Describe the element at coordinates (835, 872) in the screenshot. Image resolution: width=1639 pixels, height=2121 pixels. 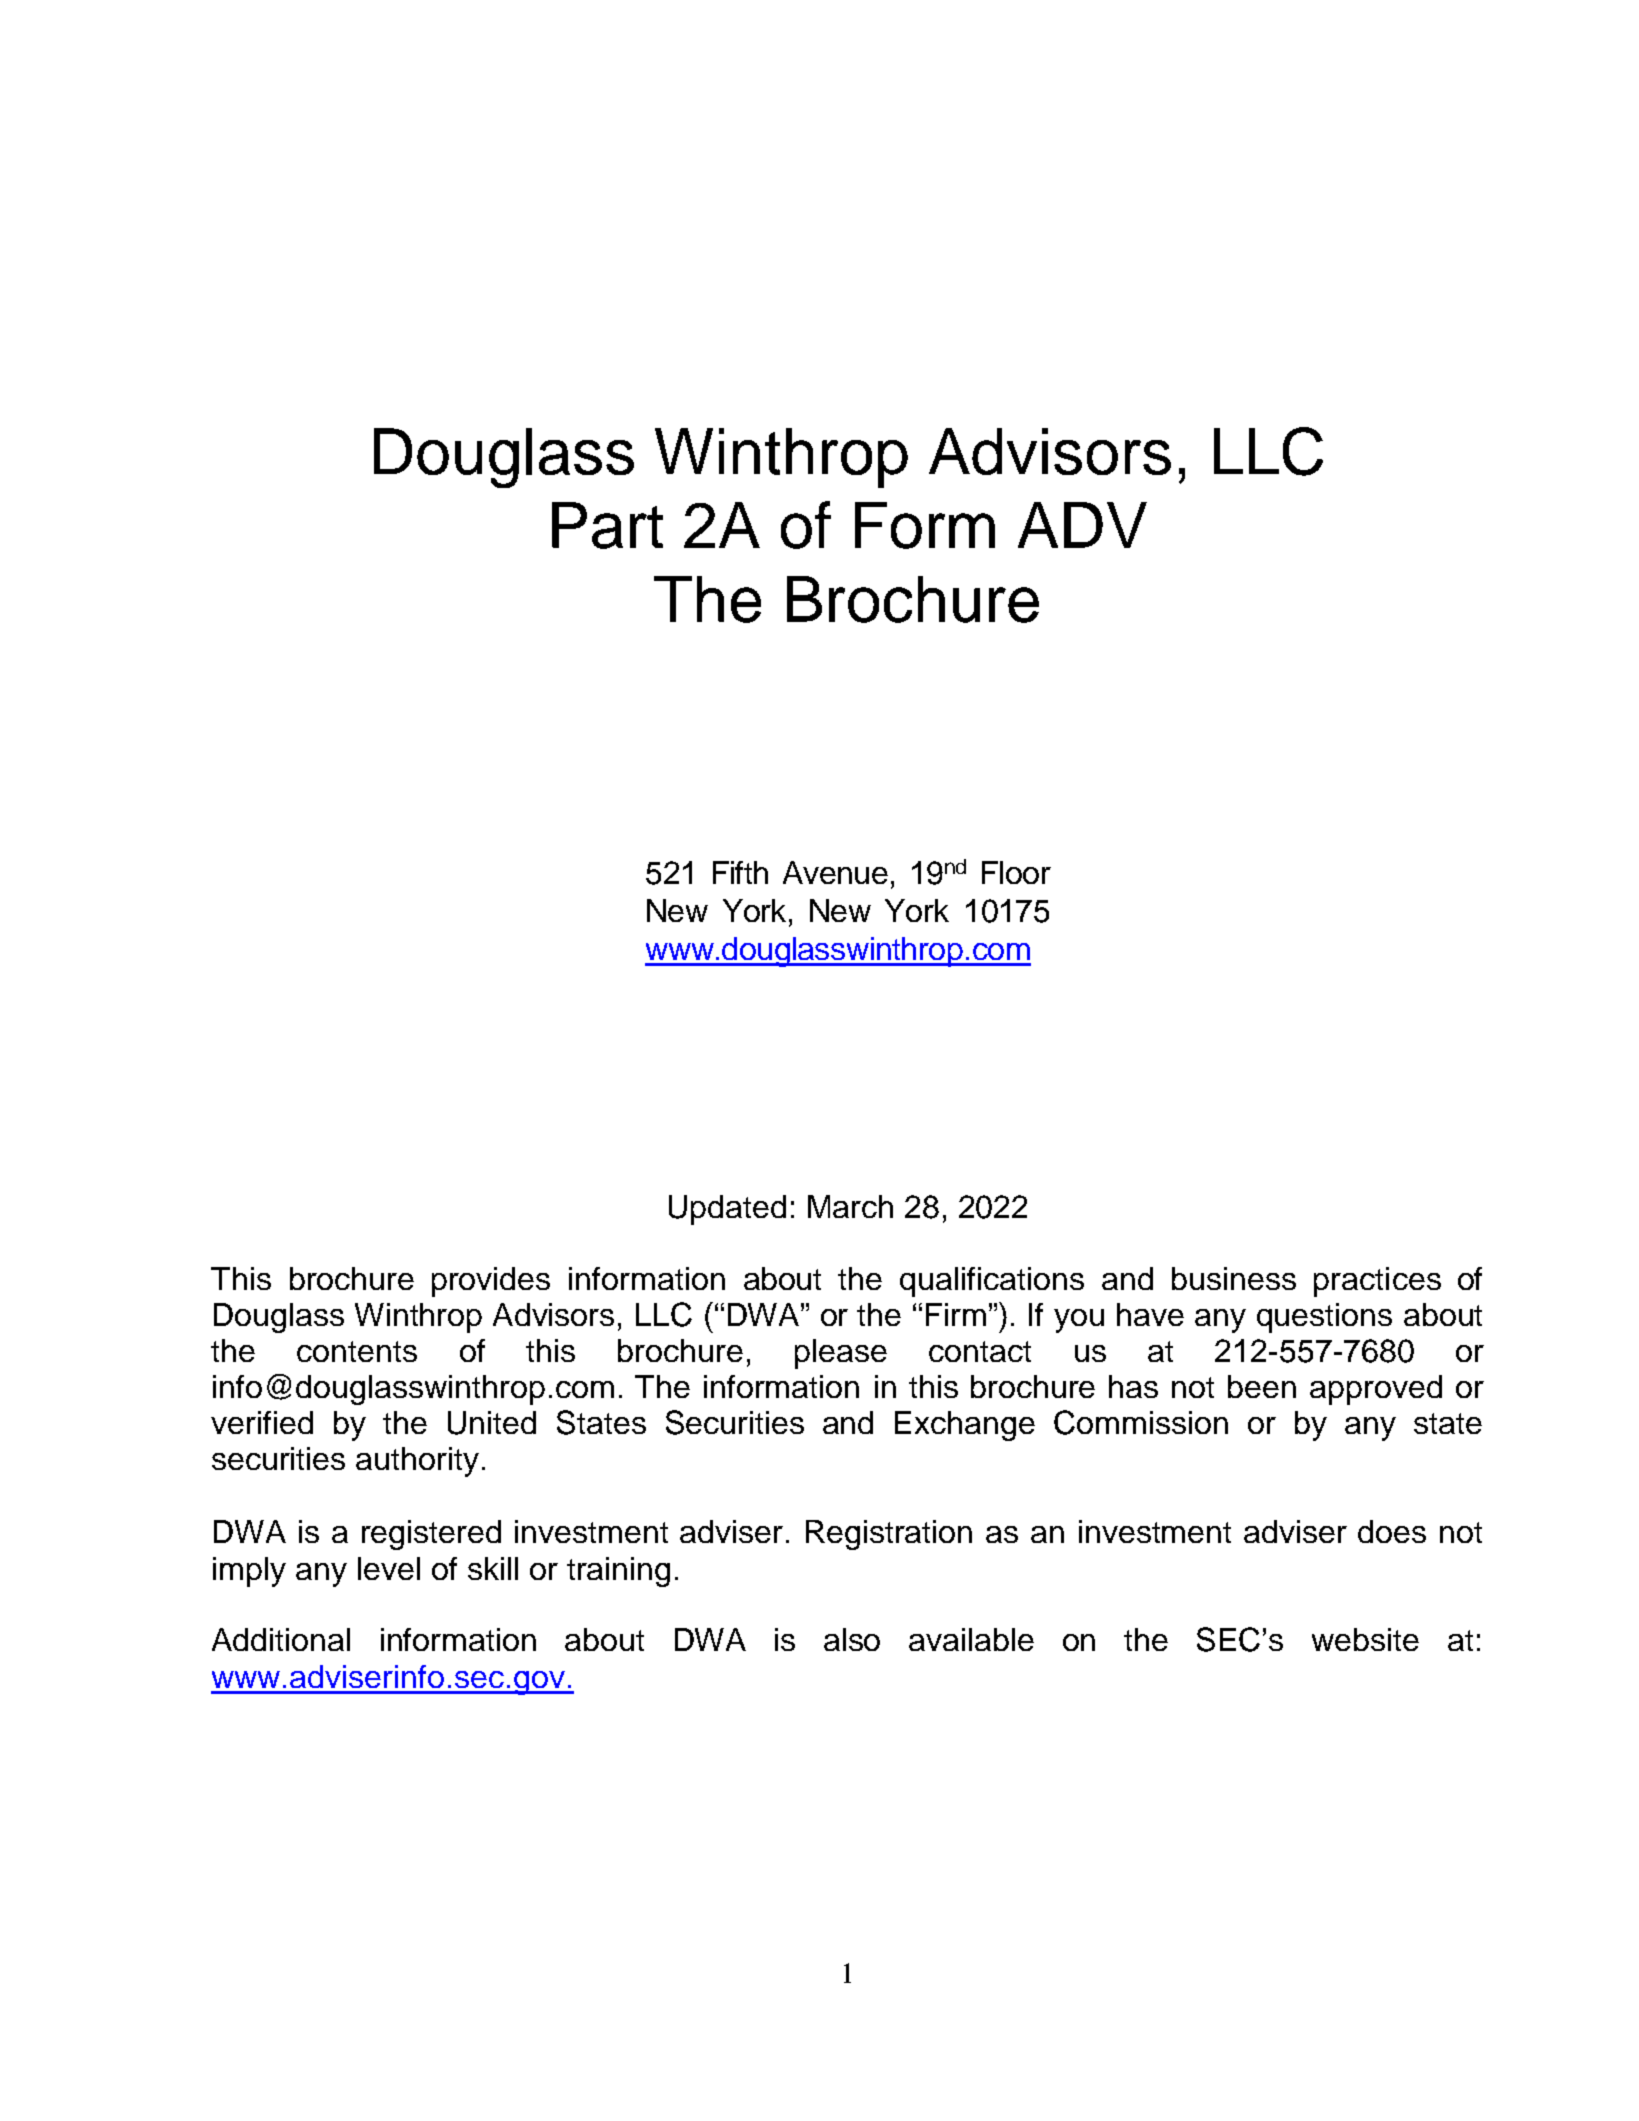
I see `Avenue` at that location.
